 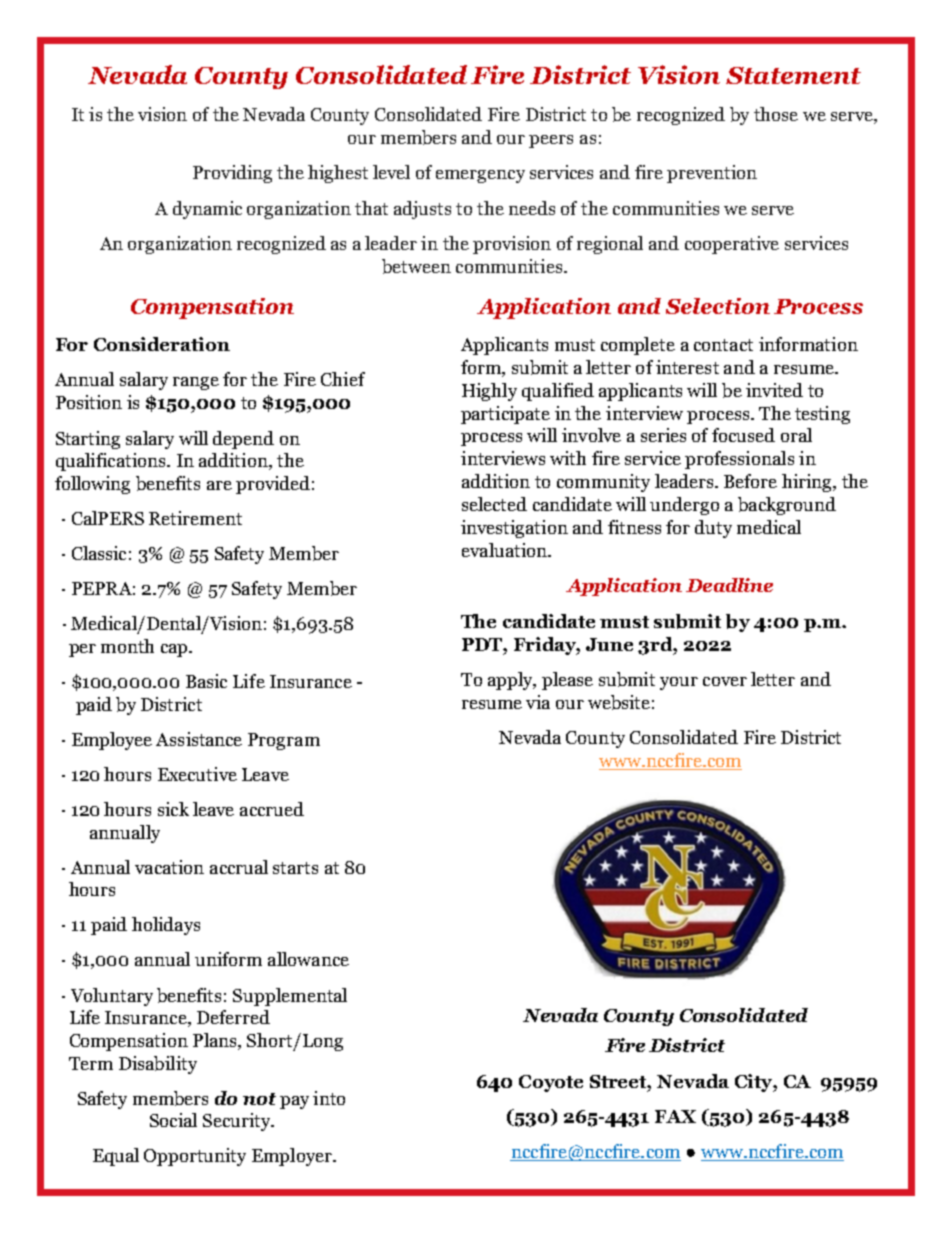 What do you see at coordinates (538, 702) in the screenshot?
I see `via` at bounding box center [538, 702].
